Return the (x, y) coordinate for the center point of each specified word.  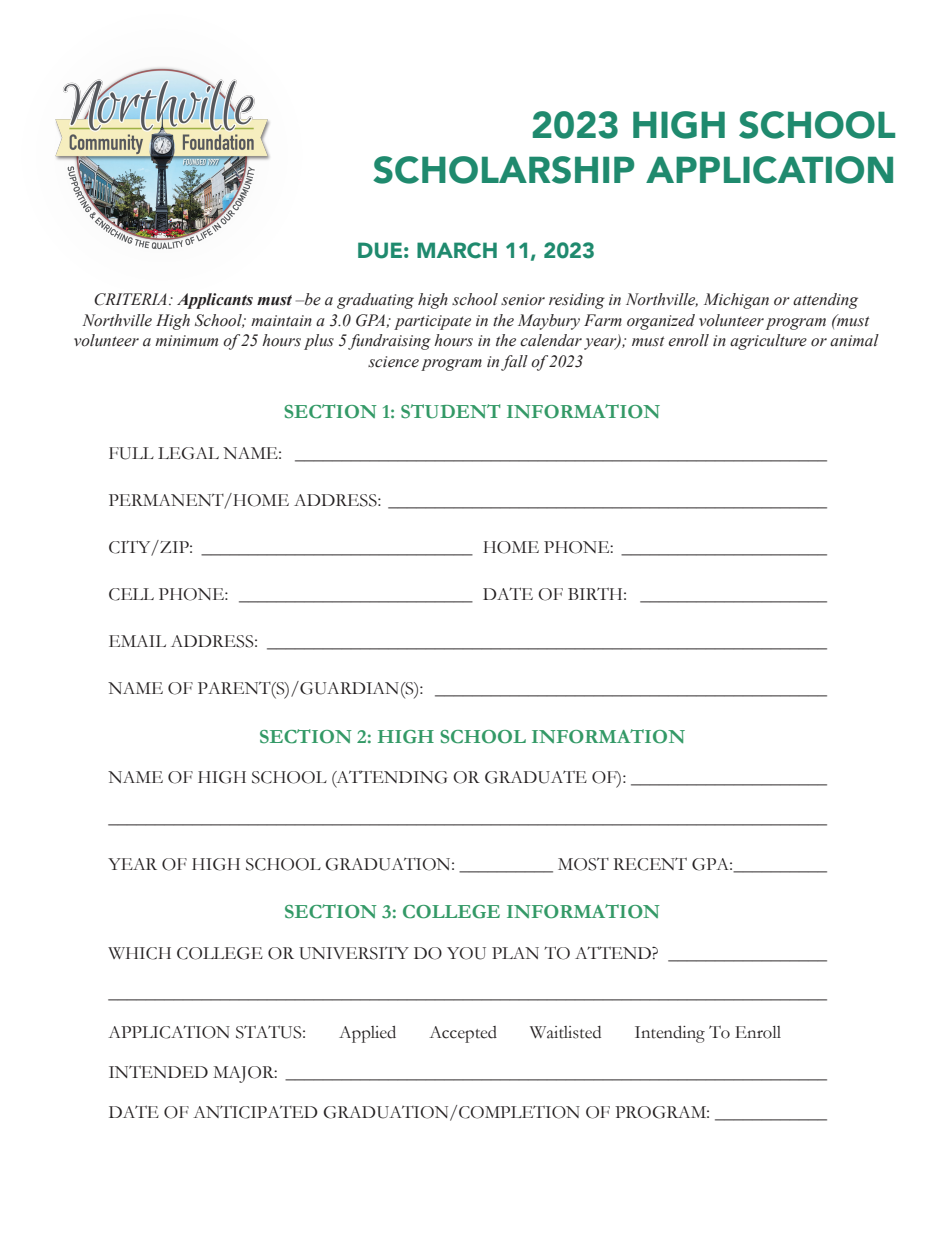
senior (523, 300)
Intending (670, 1034)
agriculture (768, 342)
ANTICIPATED (255, 1112)
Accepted (463, 1034)
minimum (186, 340)
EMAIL (137, 641)
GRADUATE (536, 777)
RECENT (650, 864)
